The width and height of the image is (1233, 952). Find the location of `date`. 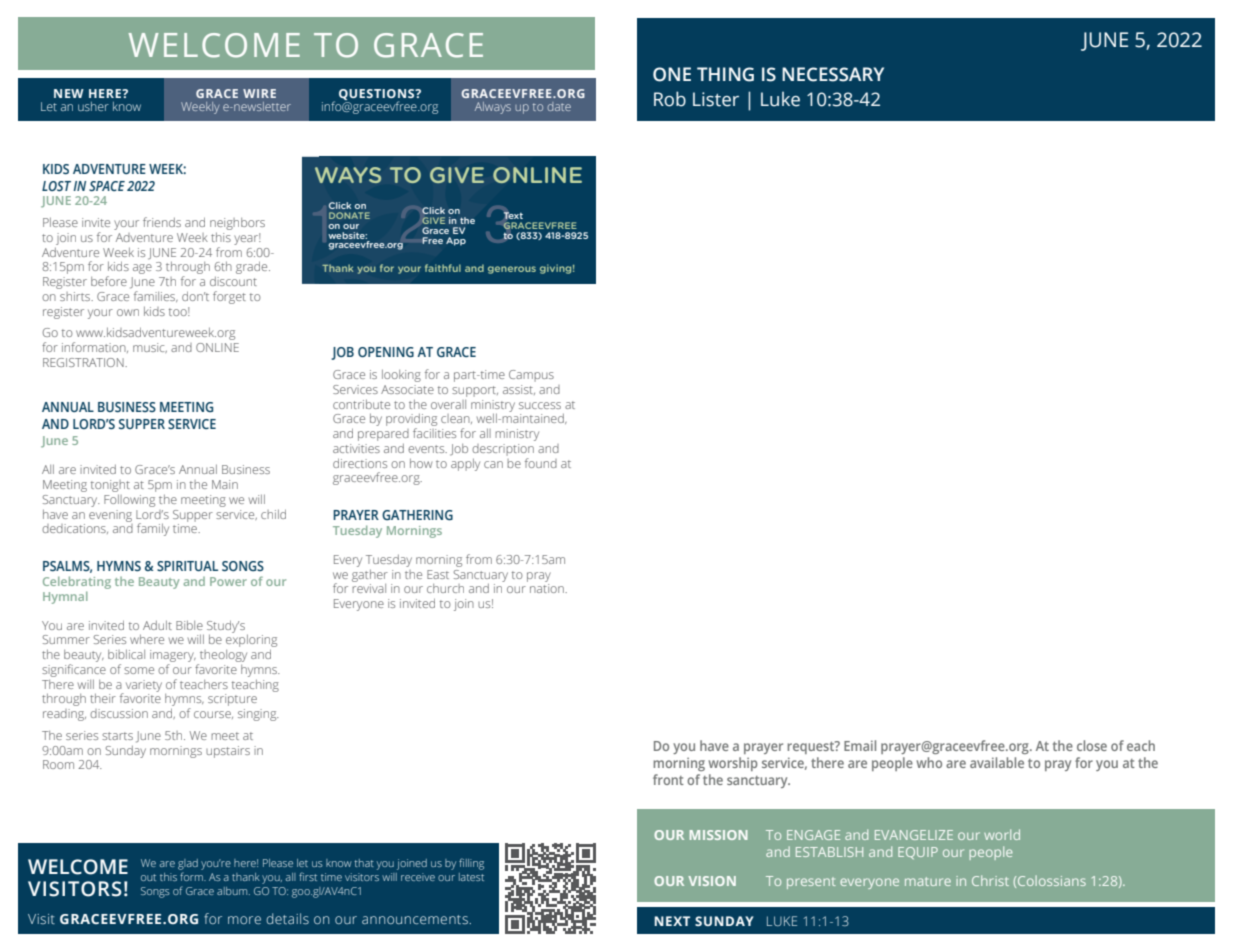

date is located at coordinates (559, 106).
